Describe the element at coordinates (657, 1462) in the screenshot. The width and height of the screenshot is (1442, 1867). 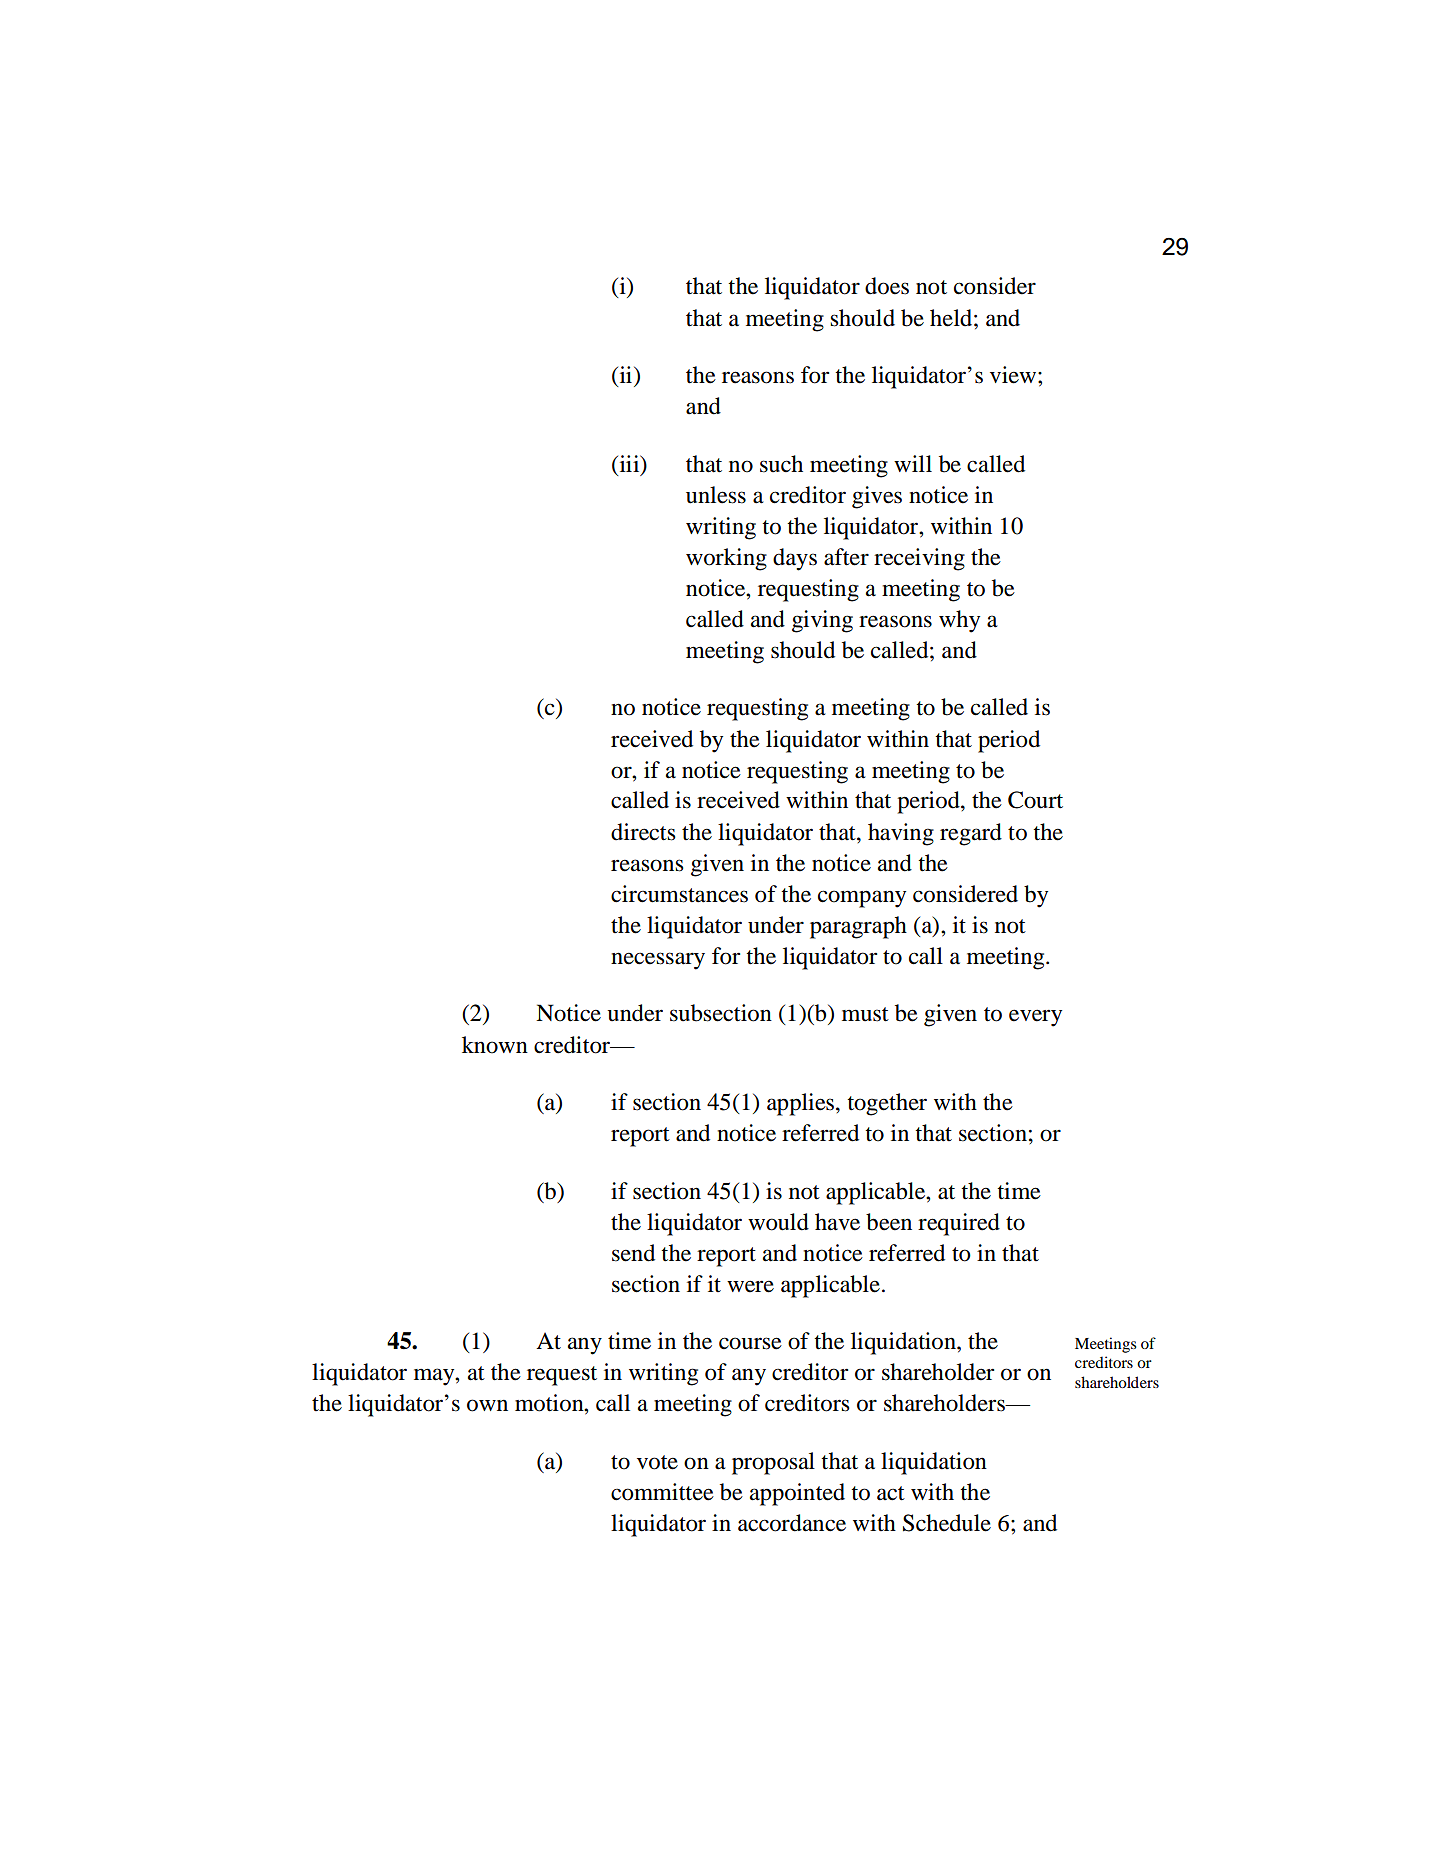
I see `vote` at that location.
